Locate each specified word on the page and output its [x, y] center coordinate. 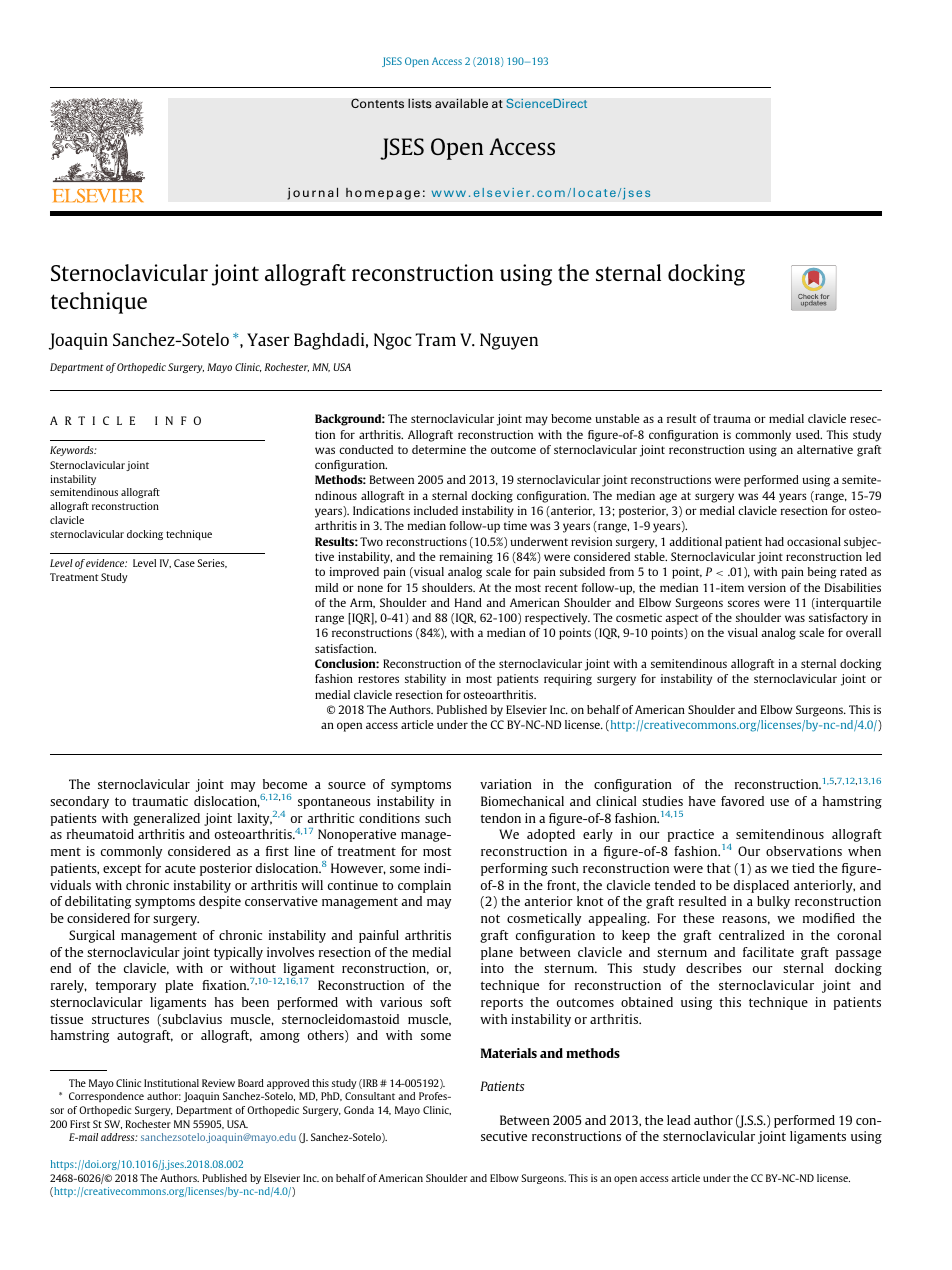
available [461, 103]
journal [312, 193]
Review [218, 1083]
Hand [468, 602]
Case [184, 563]
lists [420, 103]
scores [744, 603]
